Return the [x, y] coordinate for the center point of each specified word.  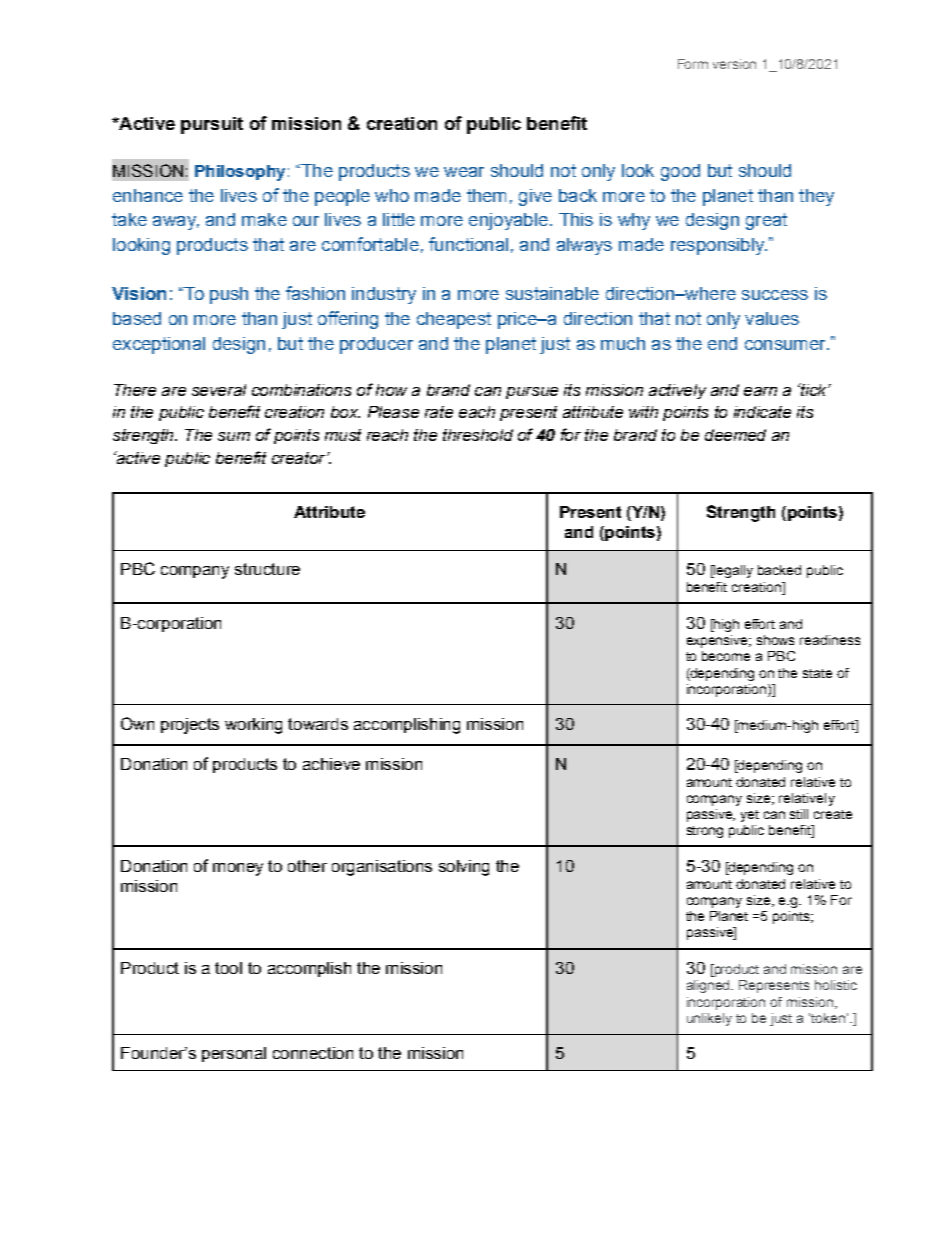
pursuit [212, 125]
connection [313, 1053]
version [734, 64]
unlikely [709, 1019]
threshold [478, 435]
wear [464, 172]
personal [234, 1054]
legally [732, 571]
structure [267, 569]
